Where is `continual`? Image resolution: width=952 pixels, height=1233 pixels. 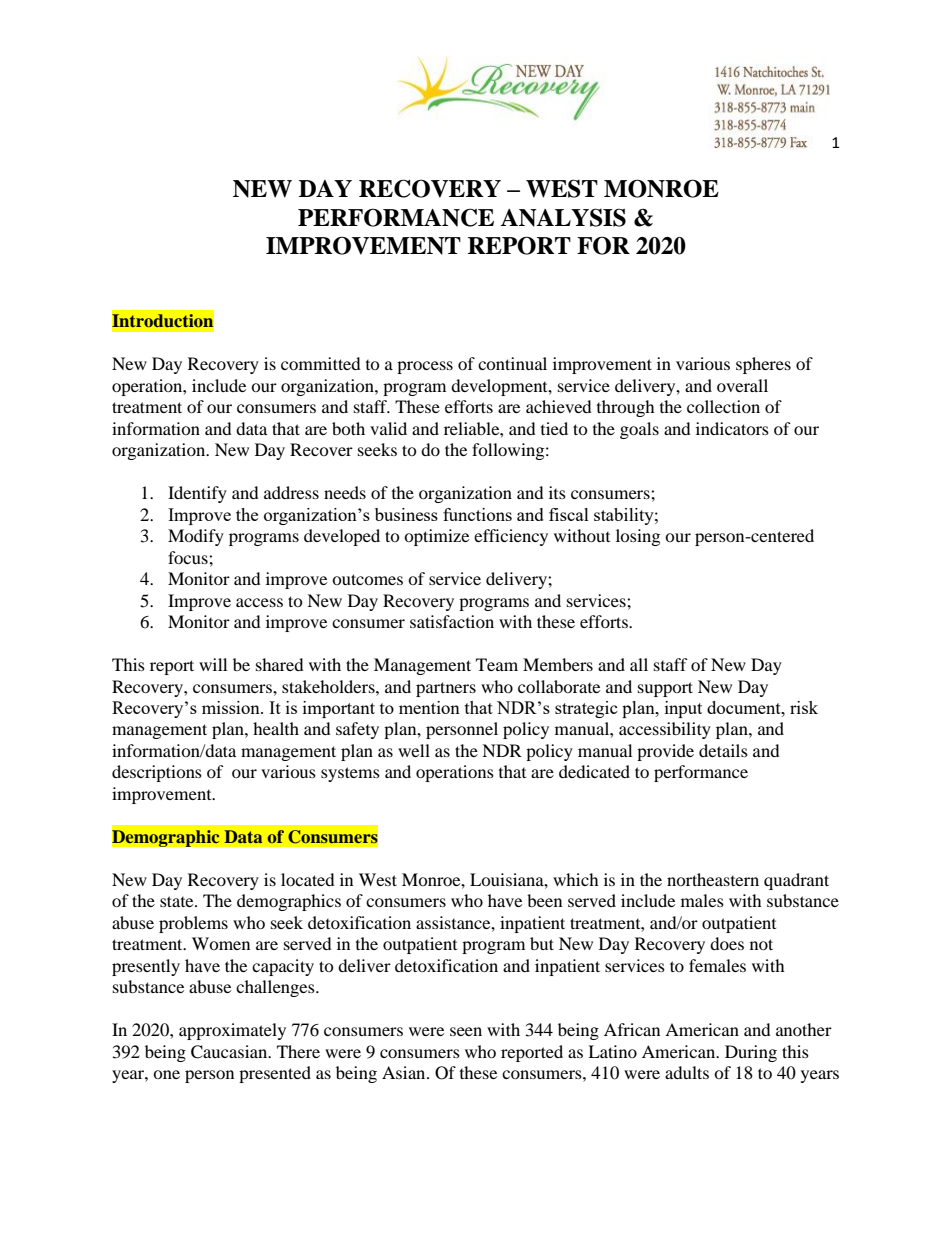 continual is located at coordinates (512, 363).
